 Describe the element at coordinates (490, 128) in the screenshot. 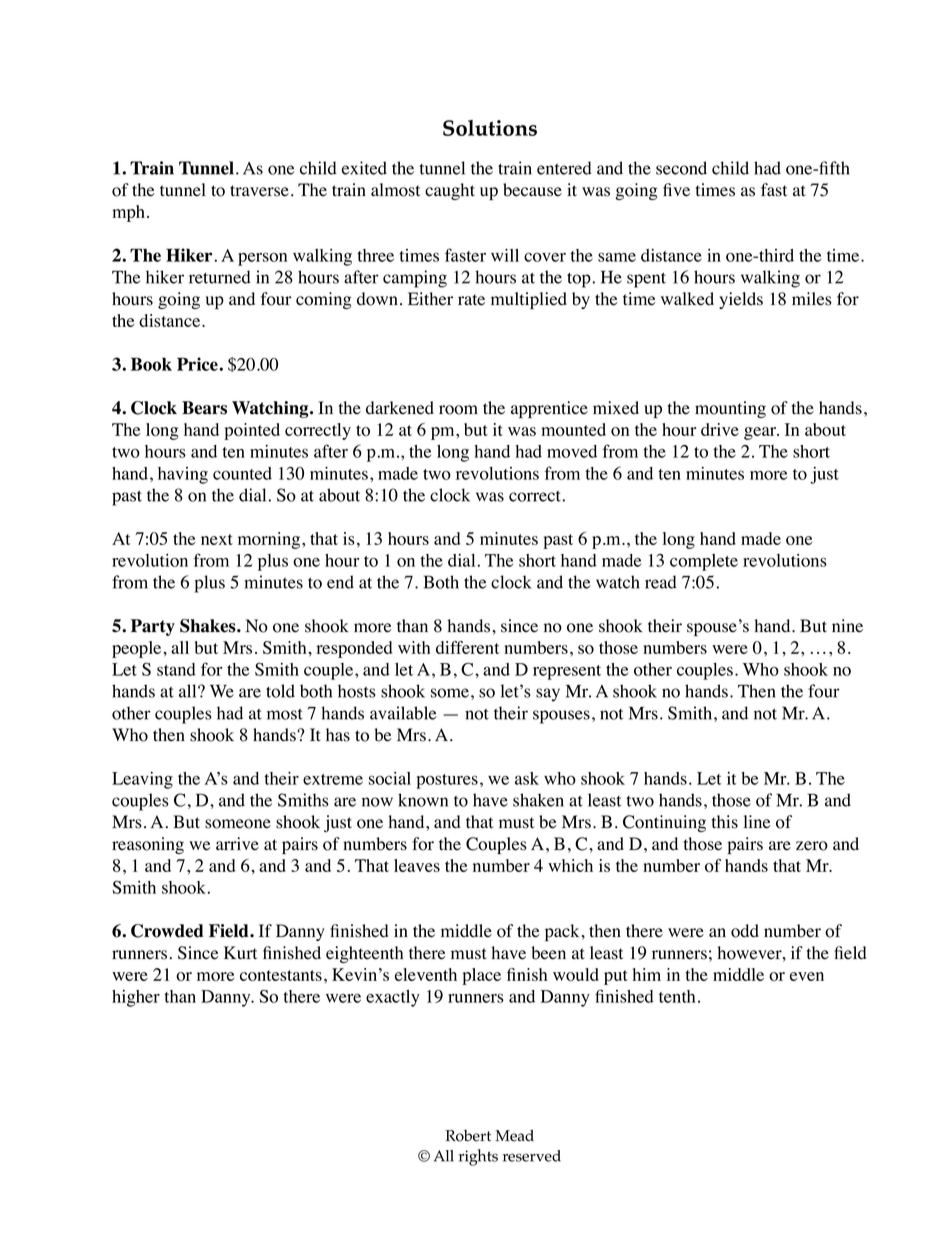

I see `Solutions` at that location.
